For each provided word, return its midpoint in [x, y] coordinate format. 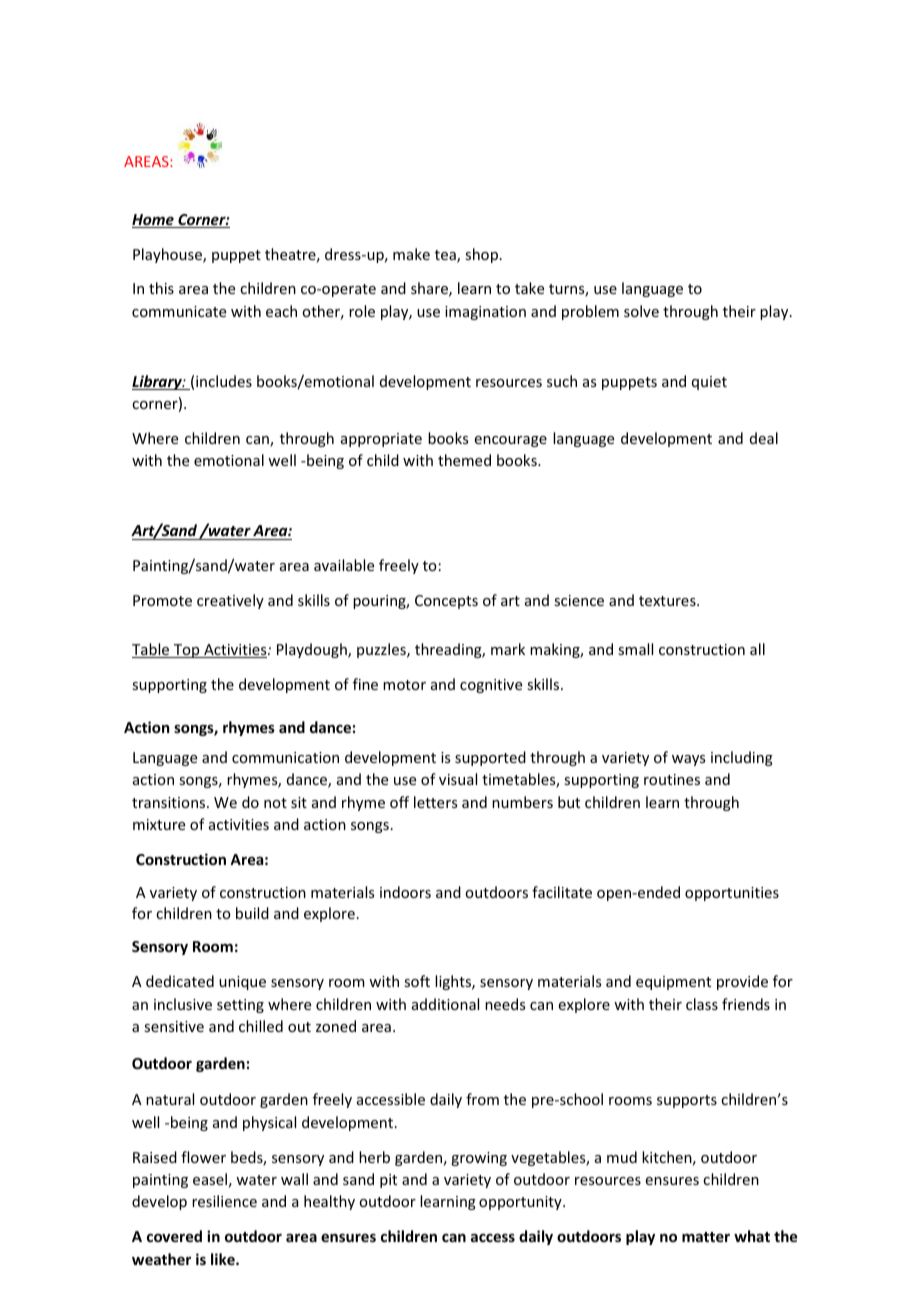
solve [641, 311]
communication [285, 757]
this [161, 288]
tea [446, 256]
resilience [224, 1201]
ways [688, 760]
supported [490, 758]
